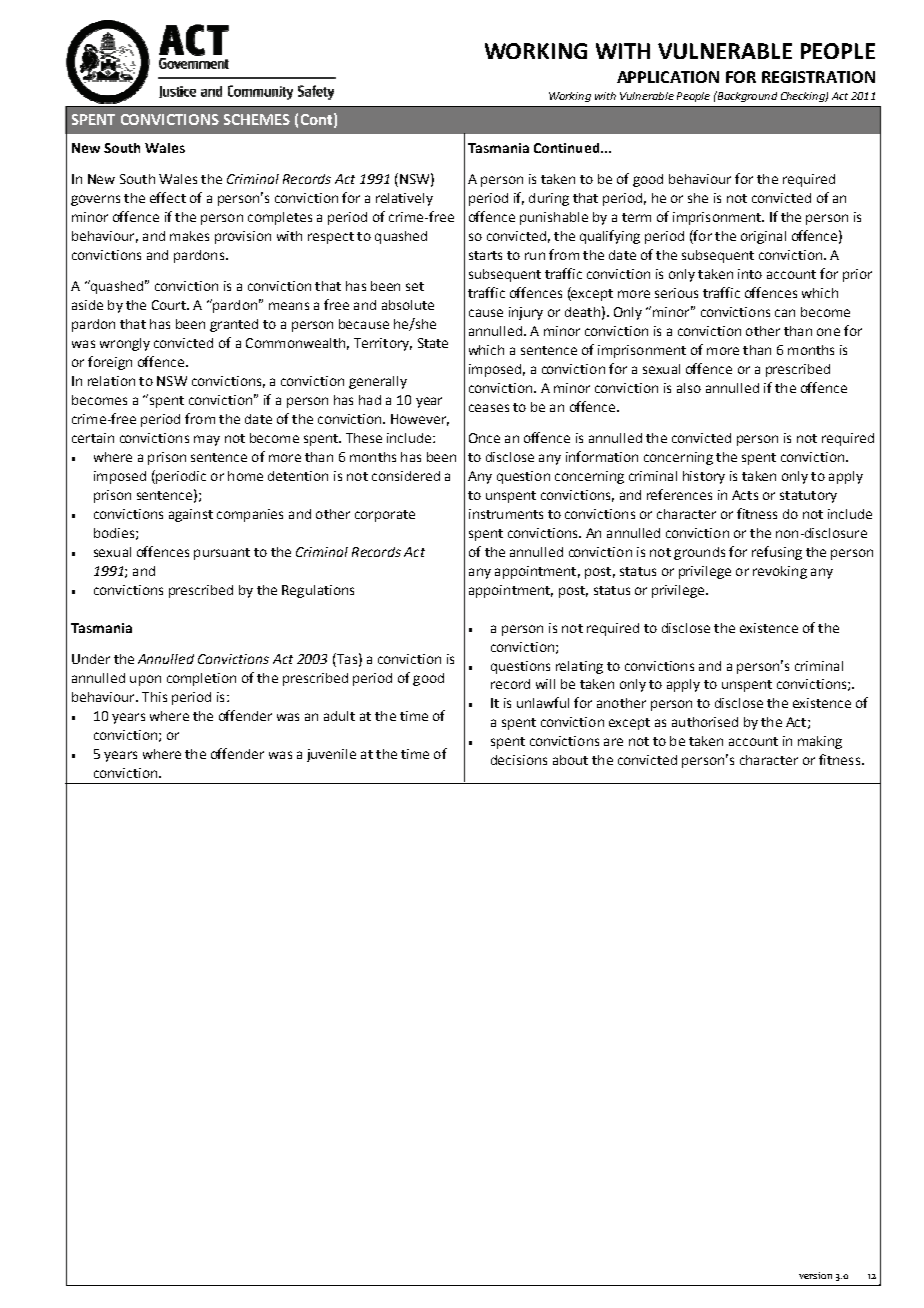 This screenshot has width=924, height=1308. What do you see at coordinates (570, 760) in the screenshot?
I see `about` at bounding box center [570, 760].
